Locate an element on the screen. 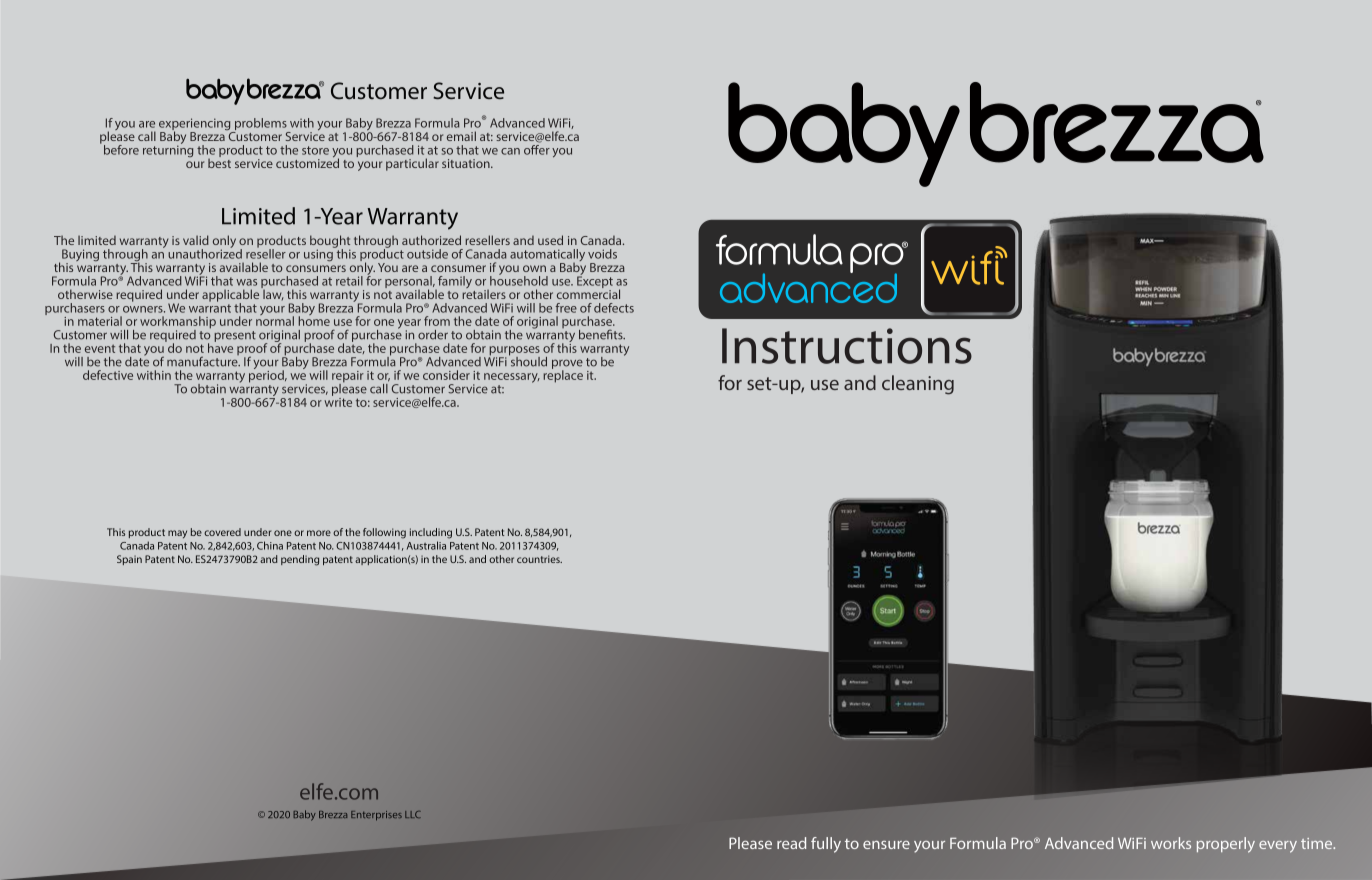 The width and height of the screenshot is (1372, 880). read is located at coordinates (791, 843).
